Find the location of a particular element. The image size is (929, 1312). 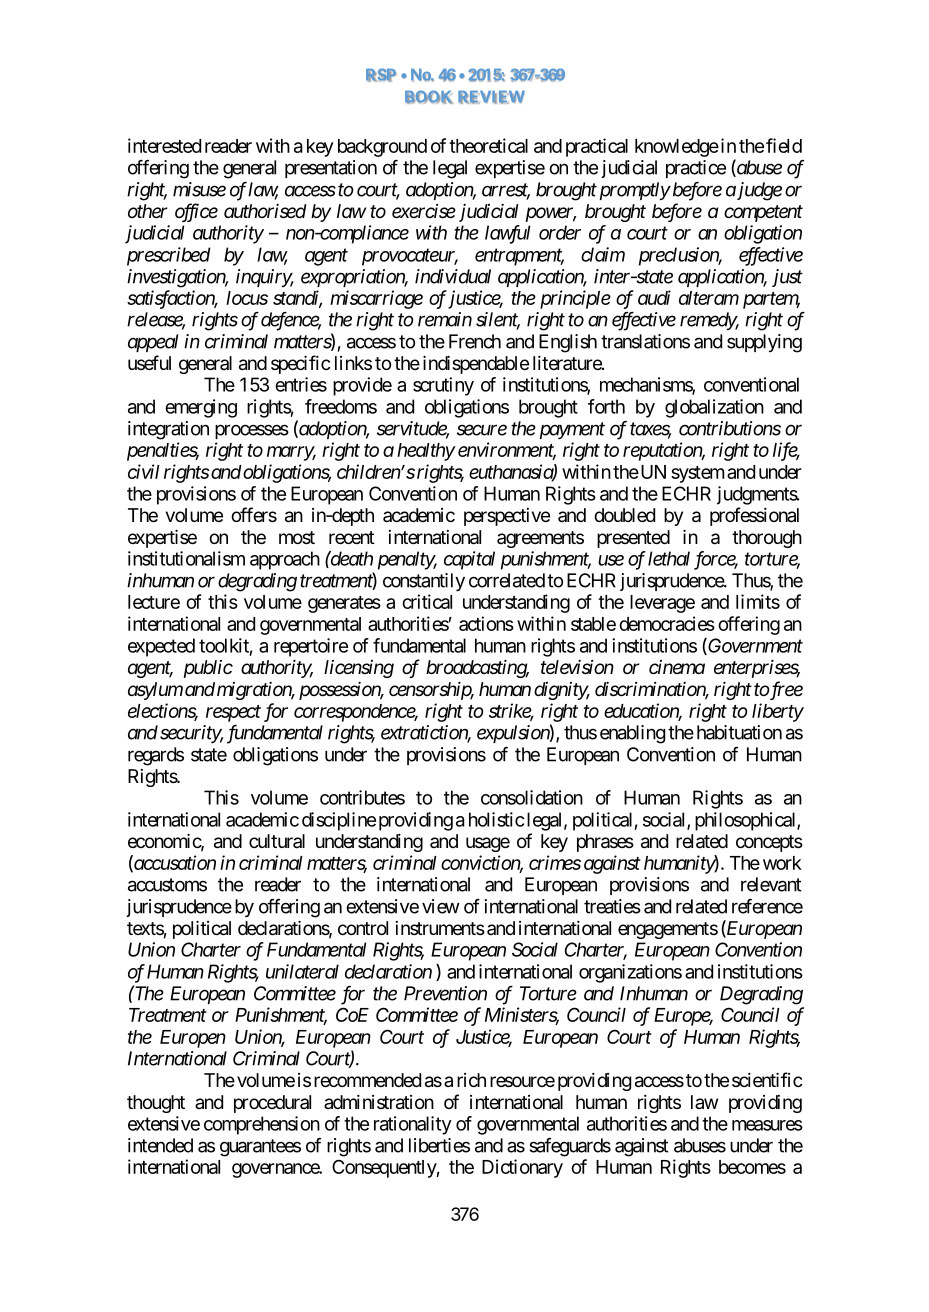

habituation is located at coordinates (739, 732).
